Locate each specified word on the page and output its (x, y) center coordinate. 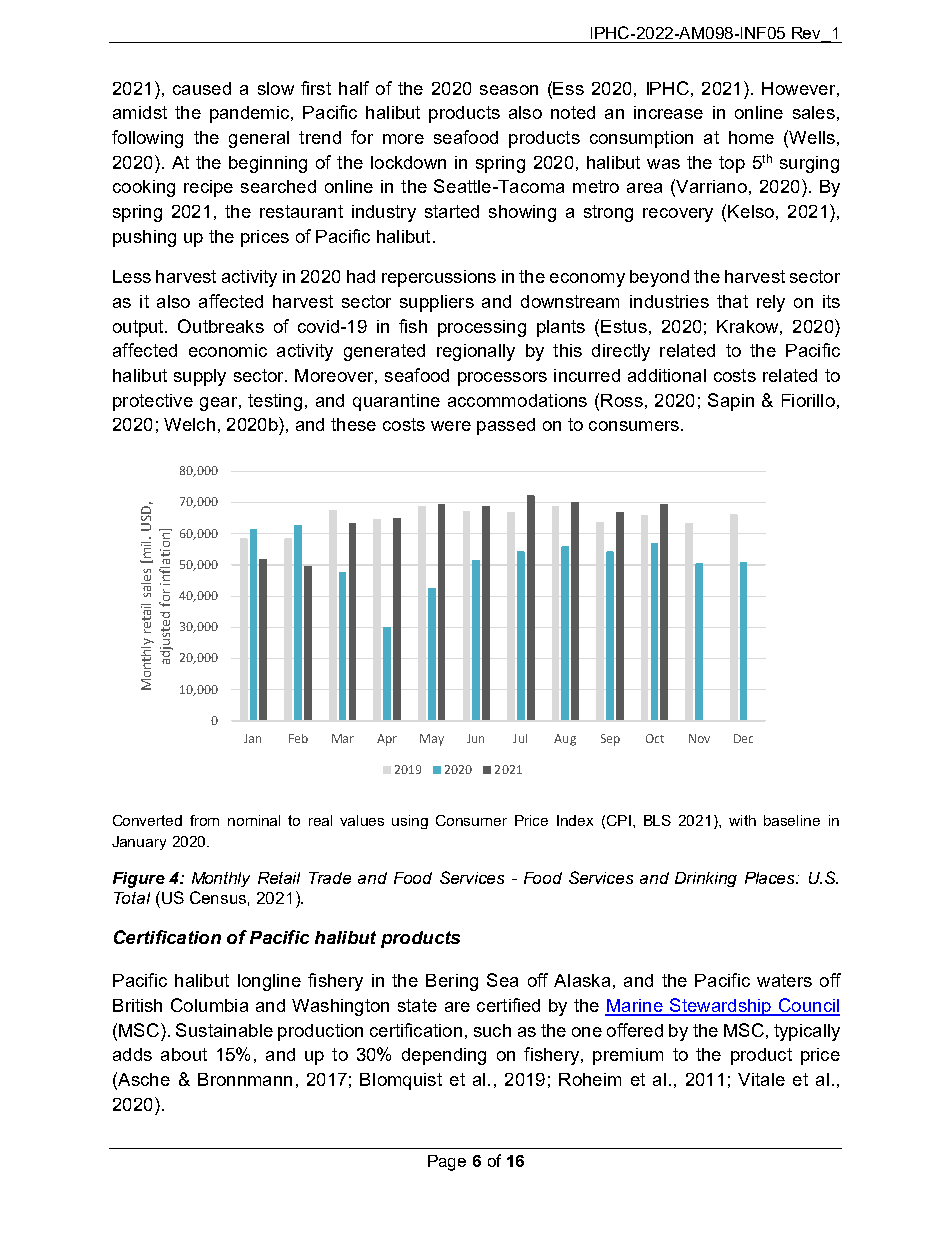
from (204, 820)
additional (667, 375)
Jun (475, 738)
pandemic (251, 114)
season (509, 90)
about (184, 1054)
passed (506, 426)
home (751, 137)
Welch (189, 424)
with (742, 820)
